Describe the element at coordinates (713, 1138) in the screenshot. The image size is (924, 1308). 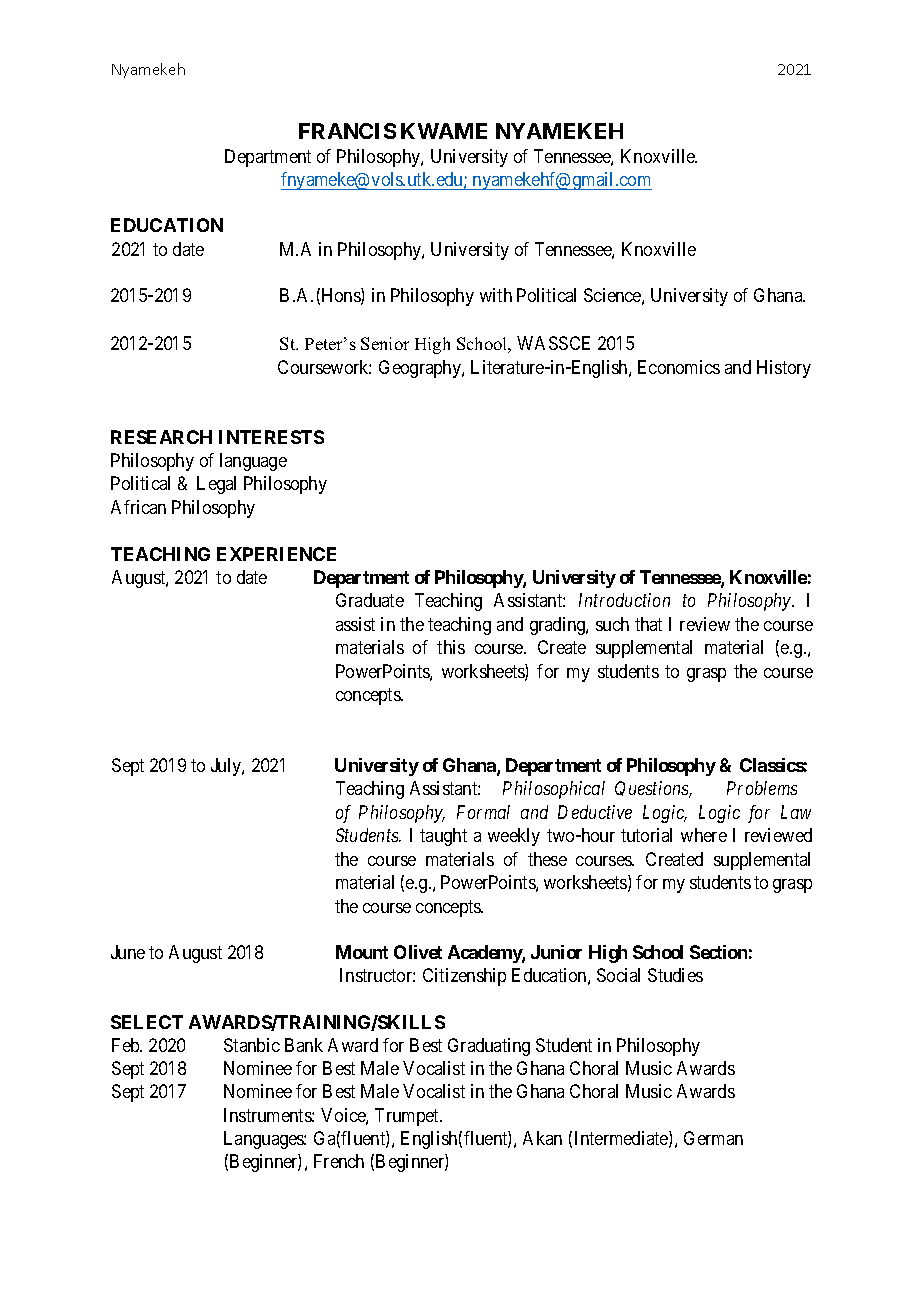
I see `German` at that location.
